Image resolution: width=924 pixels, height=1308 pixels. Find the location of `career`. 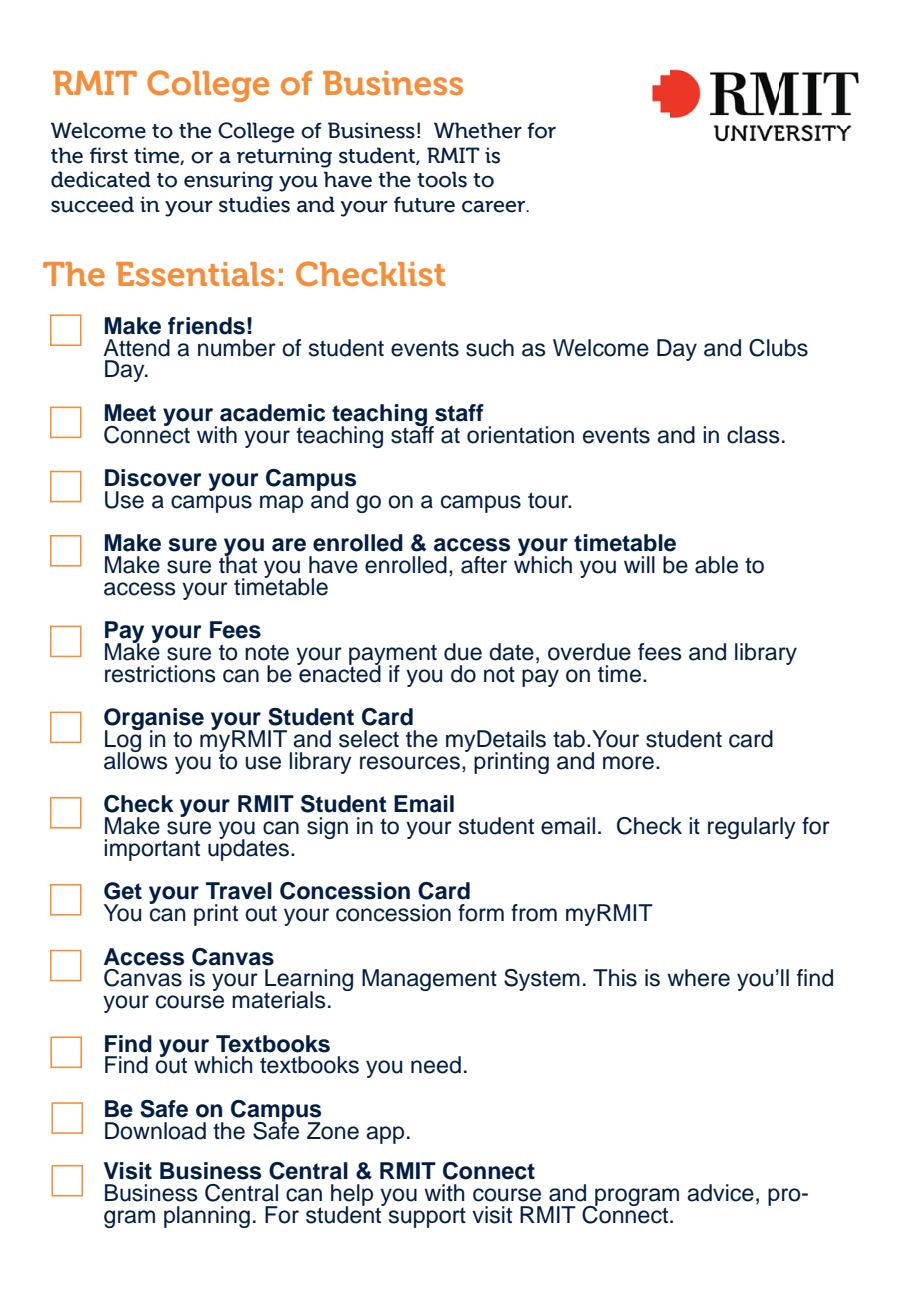

career is located at coordinates (495, 206).
